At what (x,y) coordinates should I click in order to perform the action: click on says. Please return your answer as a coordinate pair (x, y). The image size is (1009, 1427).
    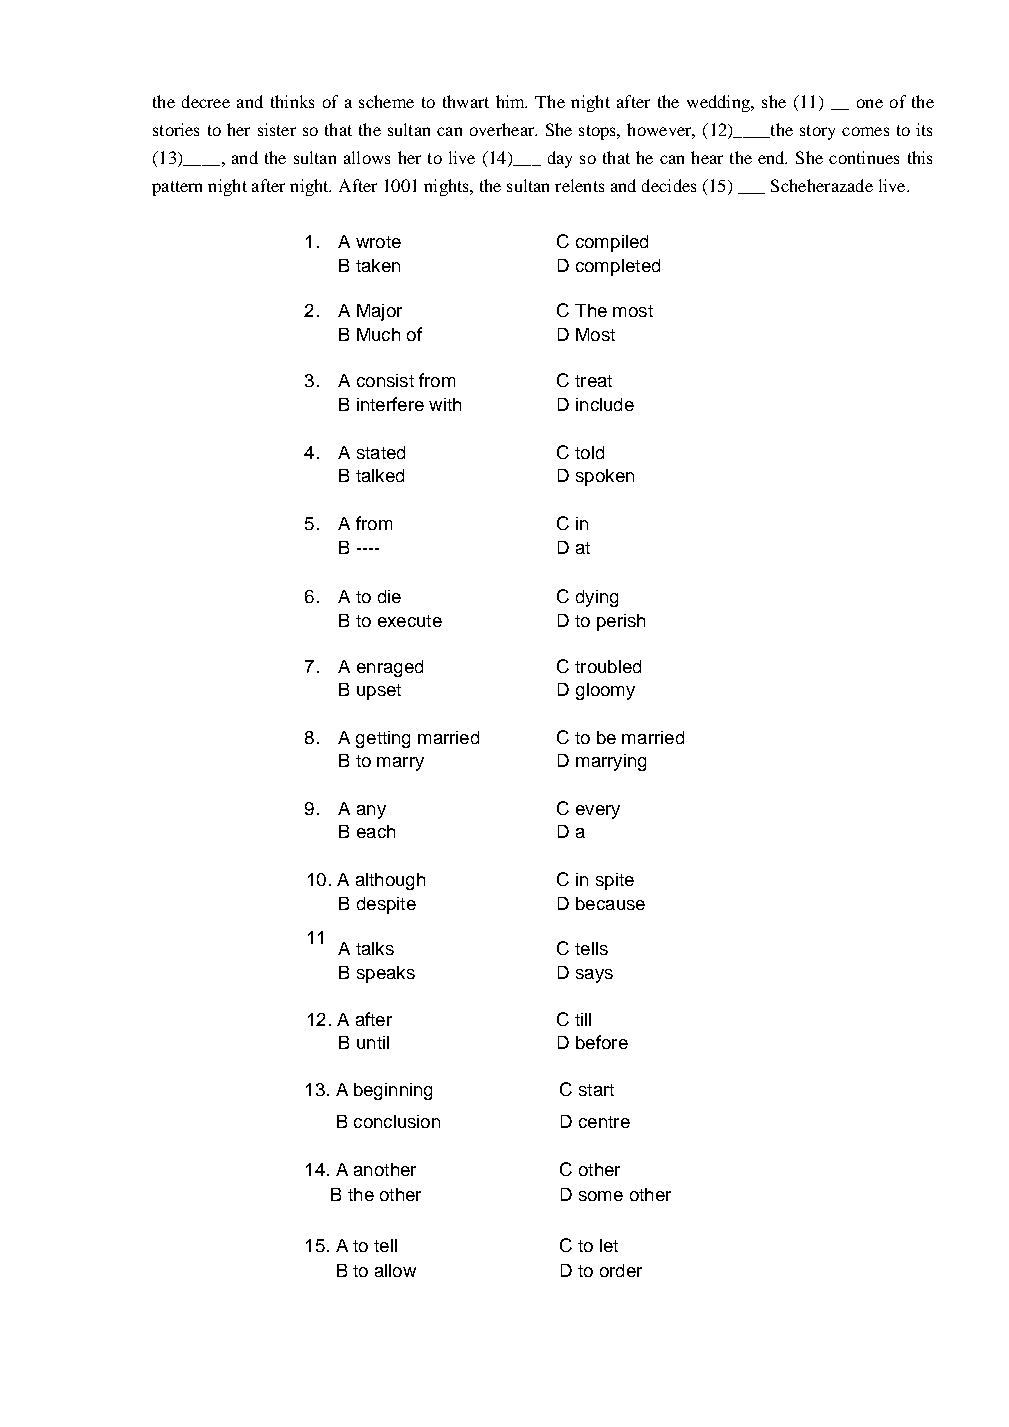
    Looking at the image, I should click on (594, 976).
